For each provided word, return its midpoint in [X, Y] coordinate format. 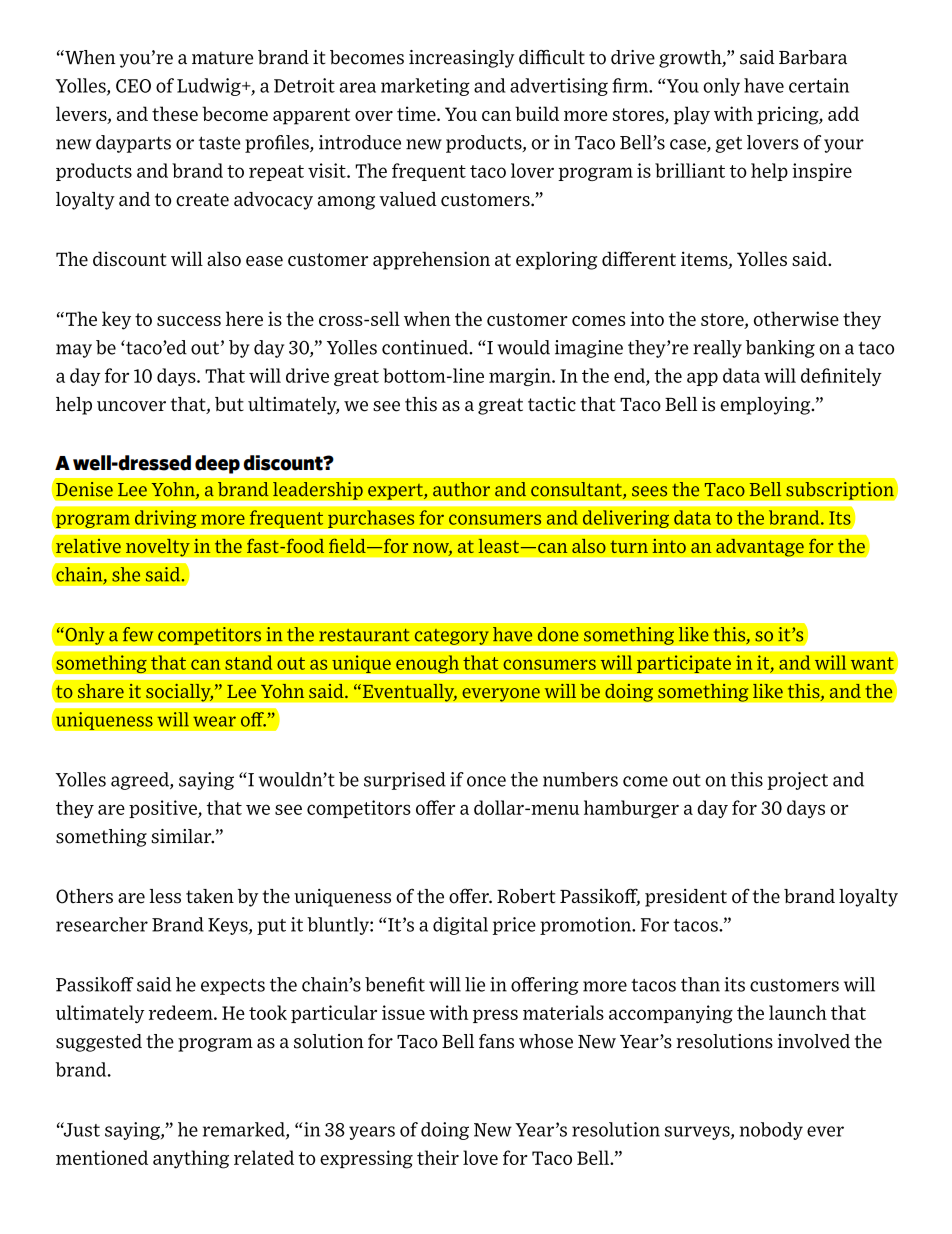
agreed [141, 781]
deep [217, 464]
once [486, 781]
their [438, 1157]
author [461, 489]
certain [819, 85]
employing [766, 406]
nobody [771, 1131]
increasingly [462, 59]
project [797, 781]
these [175, 113]
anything [191, 1159]
